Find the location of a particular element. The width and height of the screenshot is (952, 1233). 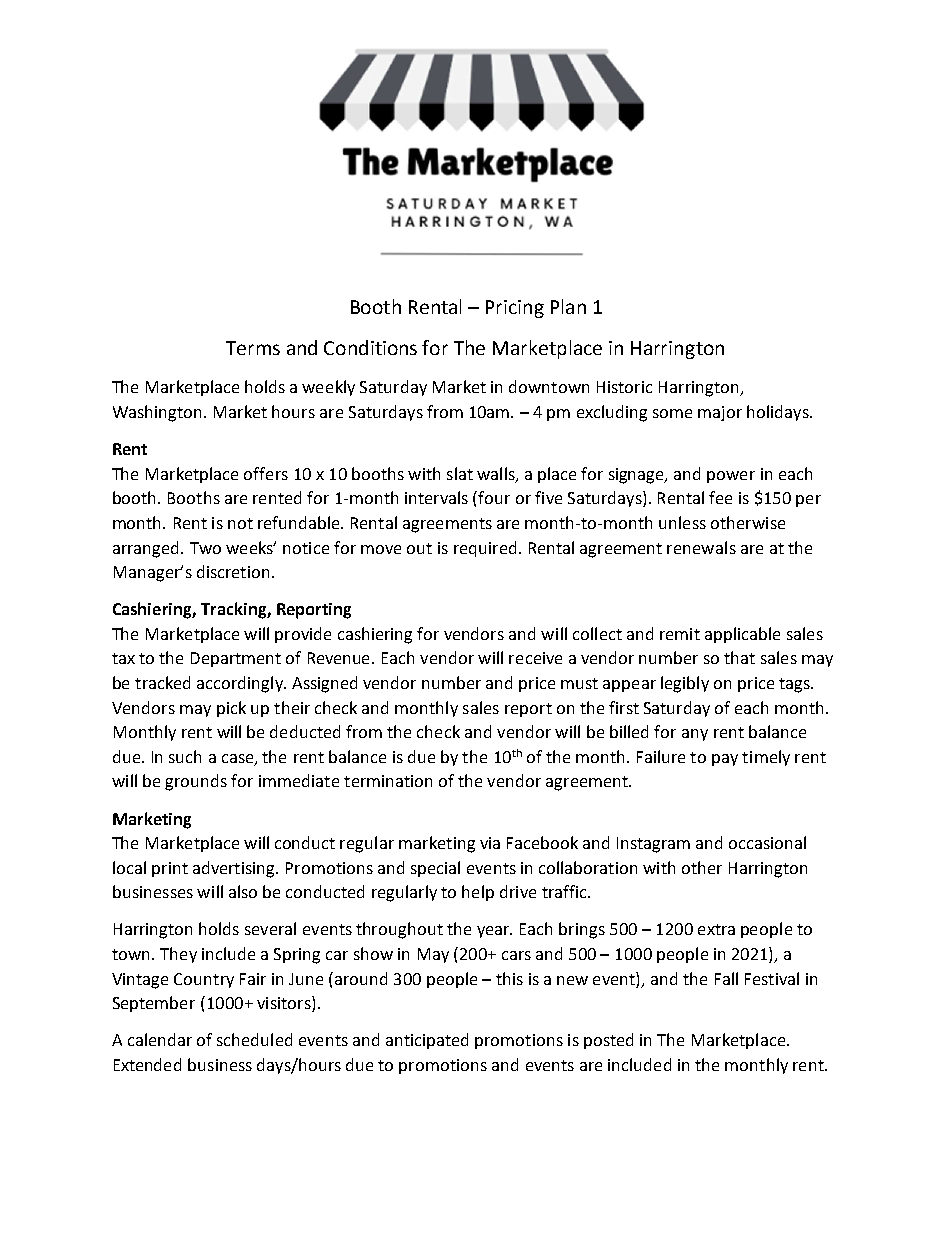

scheduled is located at coordinates (254, 1039).
